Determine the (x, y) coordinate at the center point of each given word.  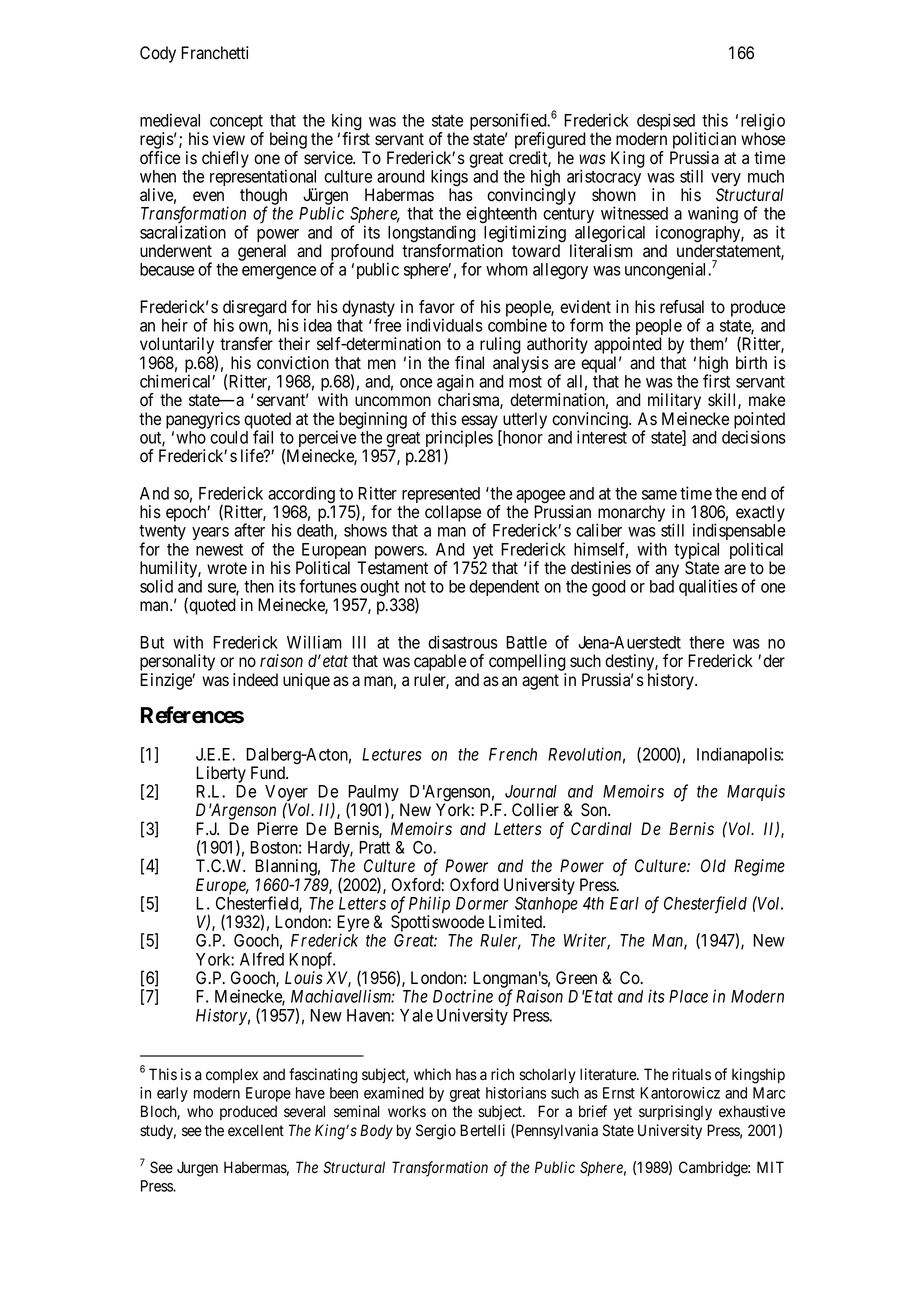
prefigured (550, 142)
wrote (227, 568)
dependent (504, 588)
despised (667, 123)
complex (232, 1075)
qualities (708, 587)
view (229, 139)
